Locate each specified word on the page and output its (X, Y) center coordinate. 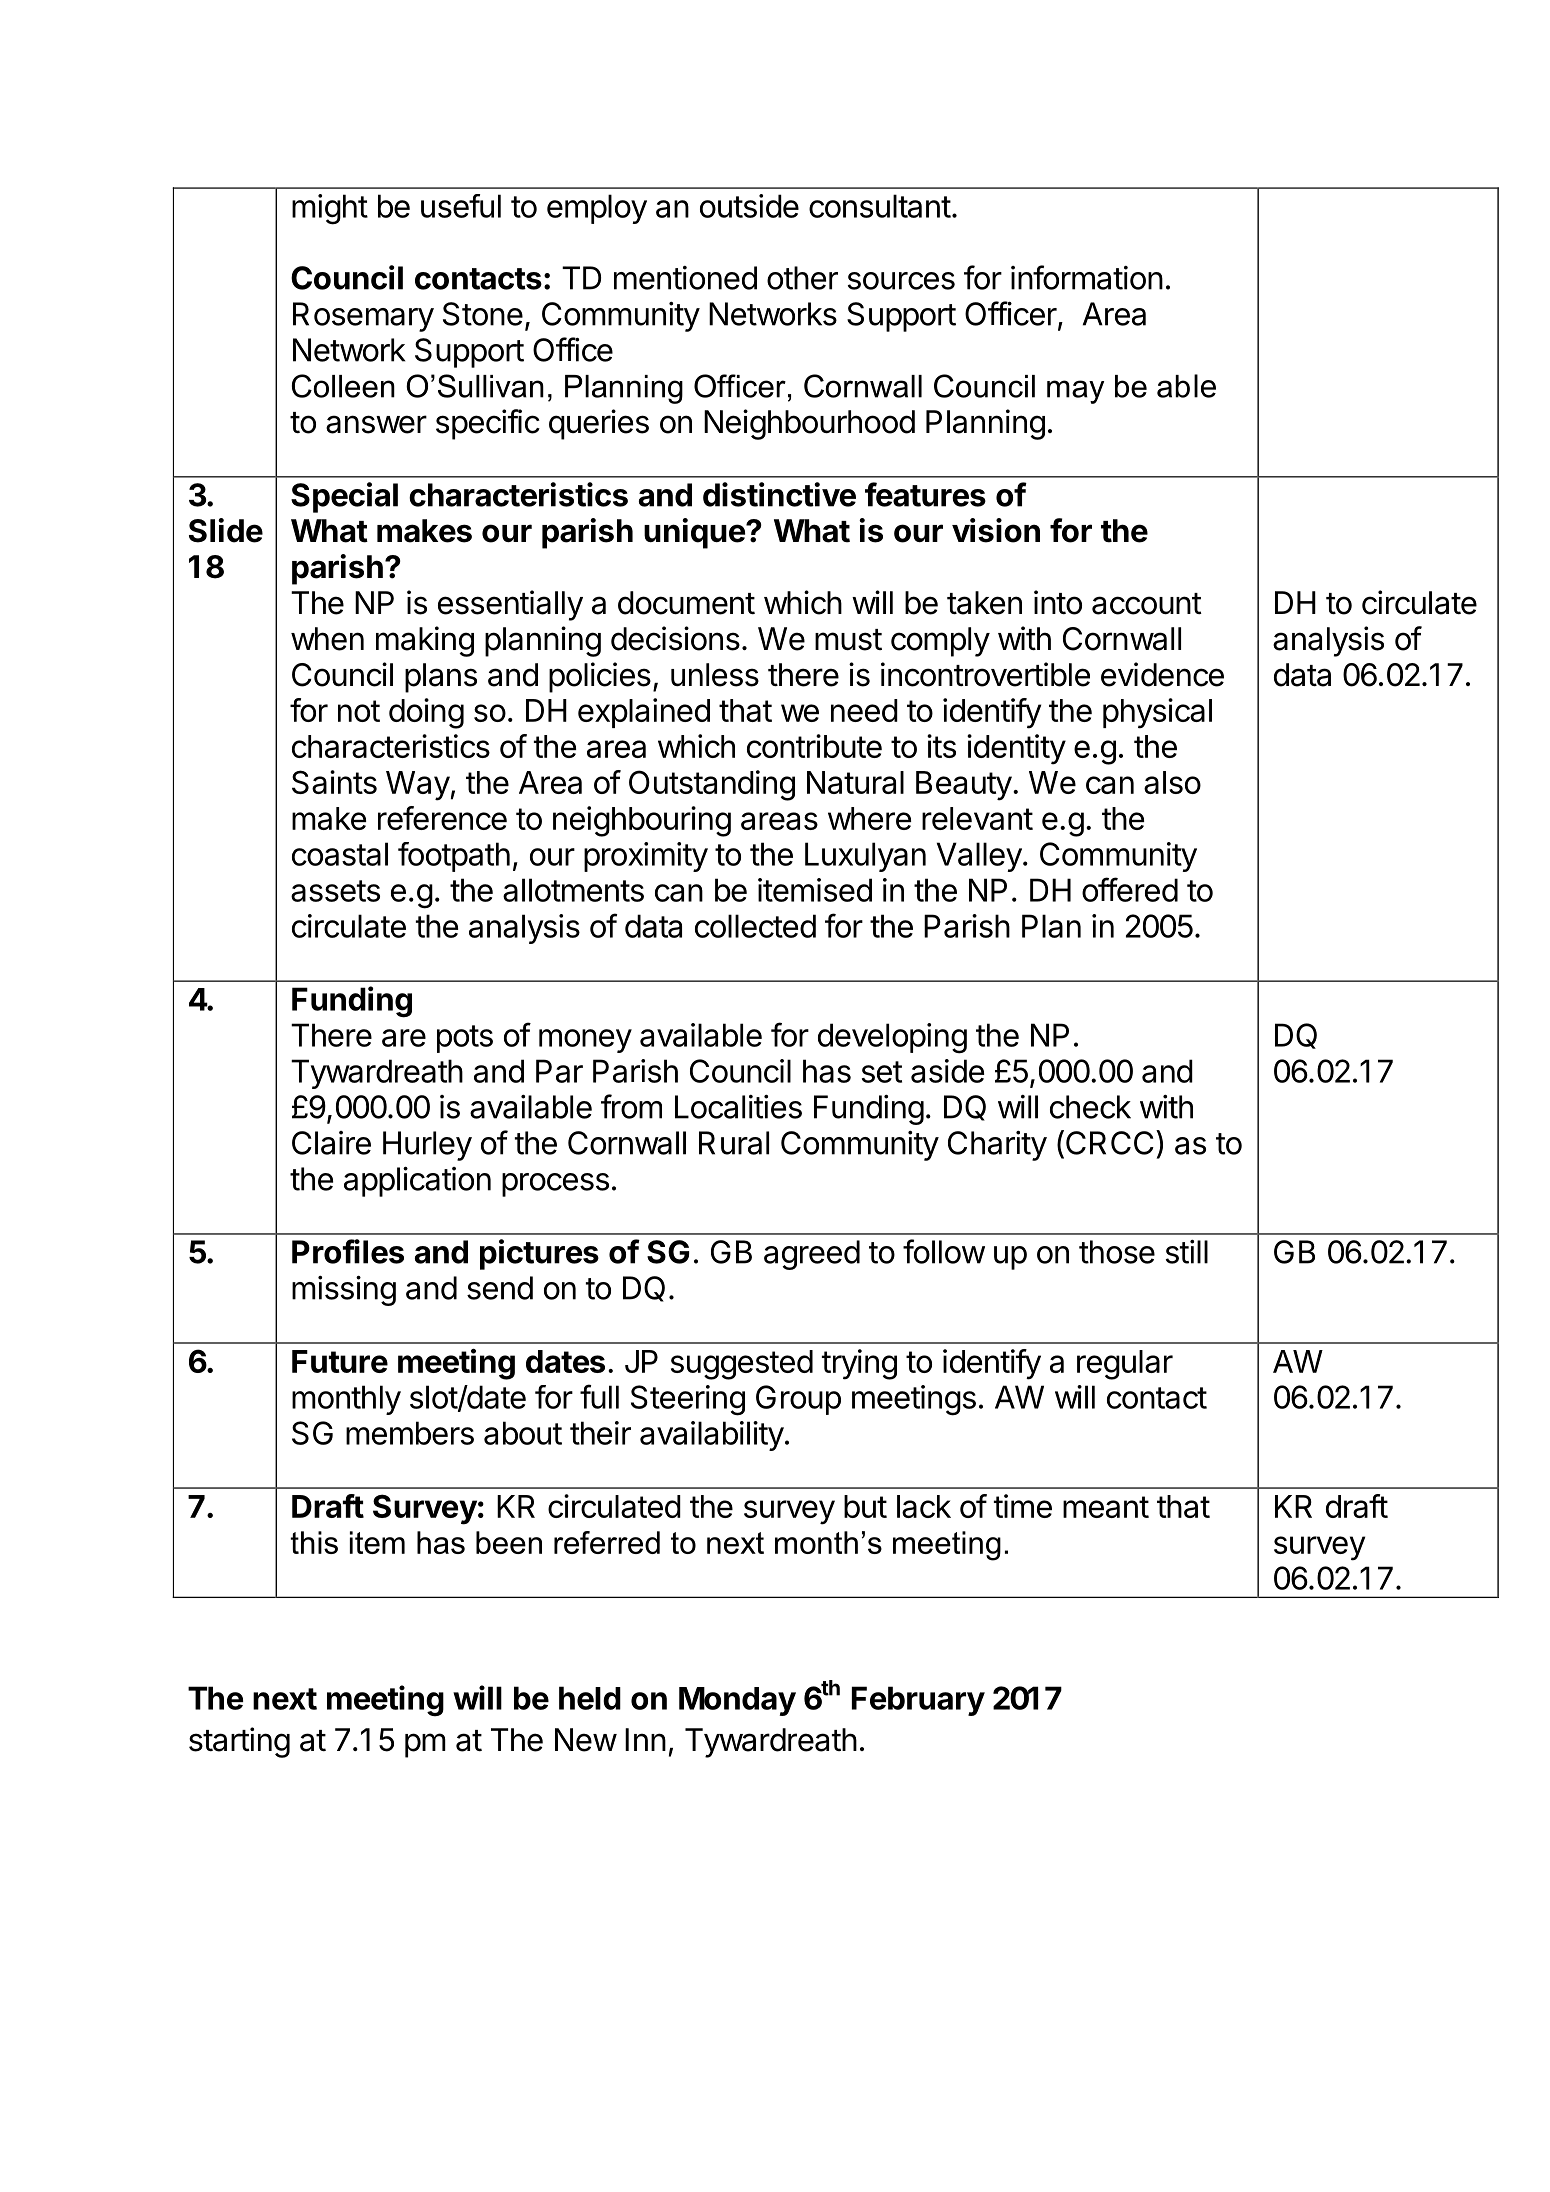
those (1117, 1252)
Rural (734, 1143)
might (330, 209)
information (1087, 277)
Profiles (348, 1251)
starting (239, 1742)
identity (1016, 749)
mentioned (685, 278)
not (359, 711)
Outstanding (712, 785)
